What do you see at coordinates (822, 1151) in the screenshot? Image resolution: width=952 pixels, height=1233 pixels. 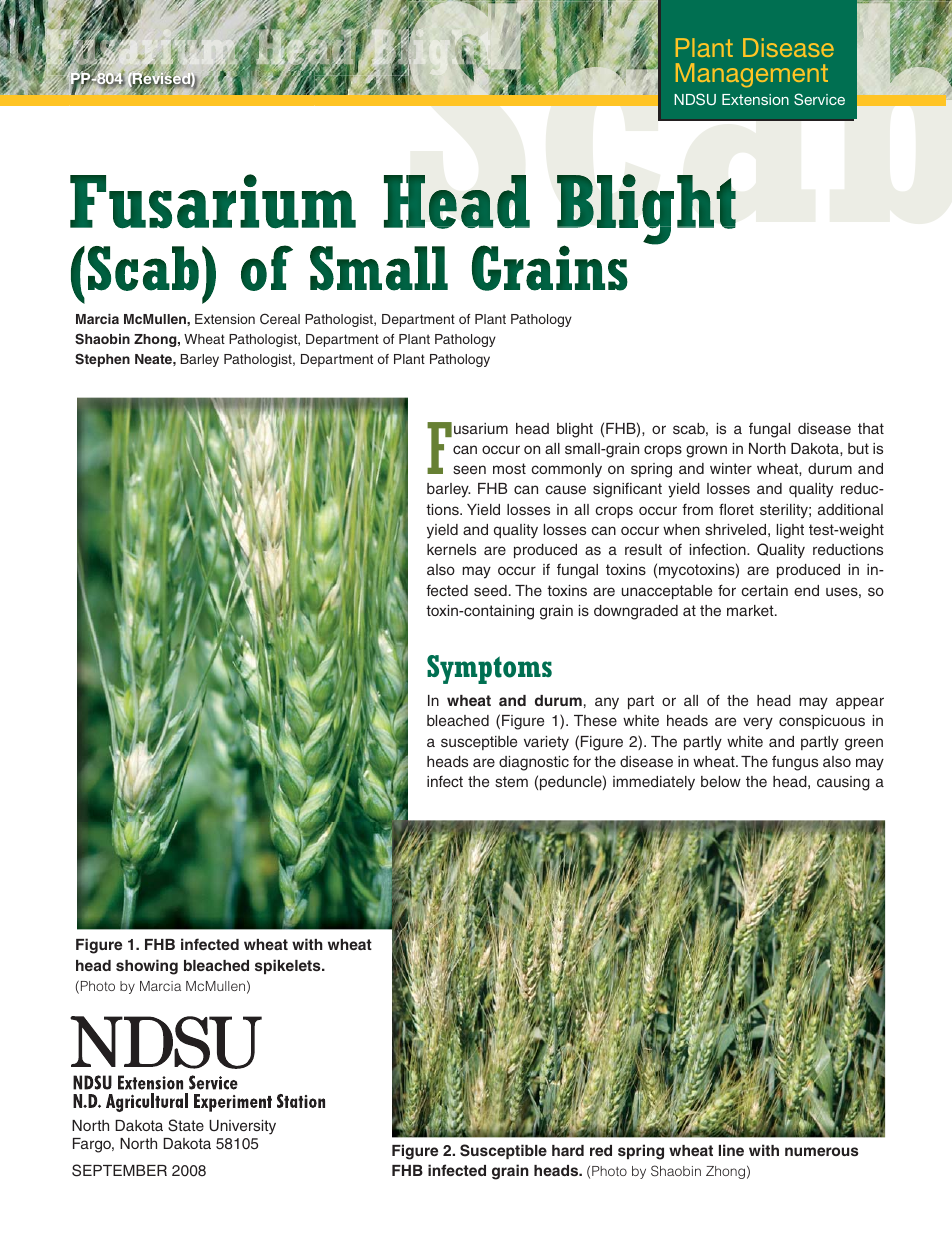 I see `numerous` at bounding box center [822, 1151].
